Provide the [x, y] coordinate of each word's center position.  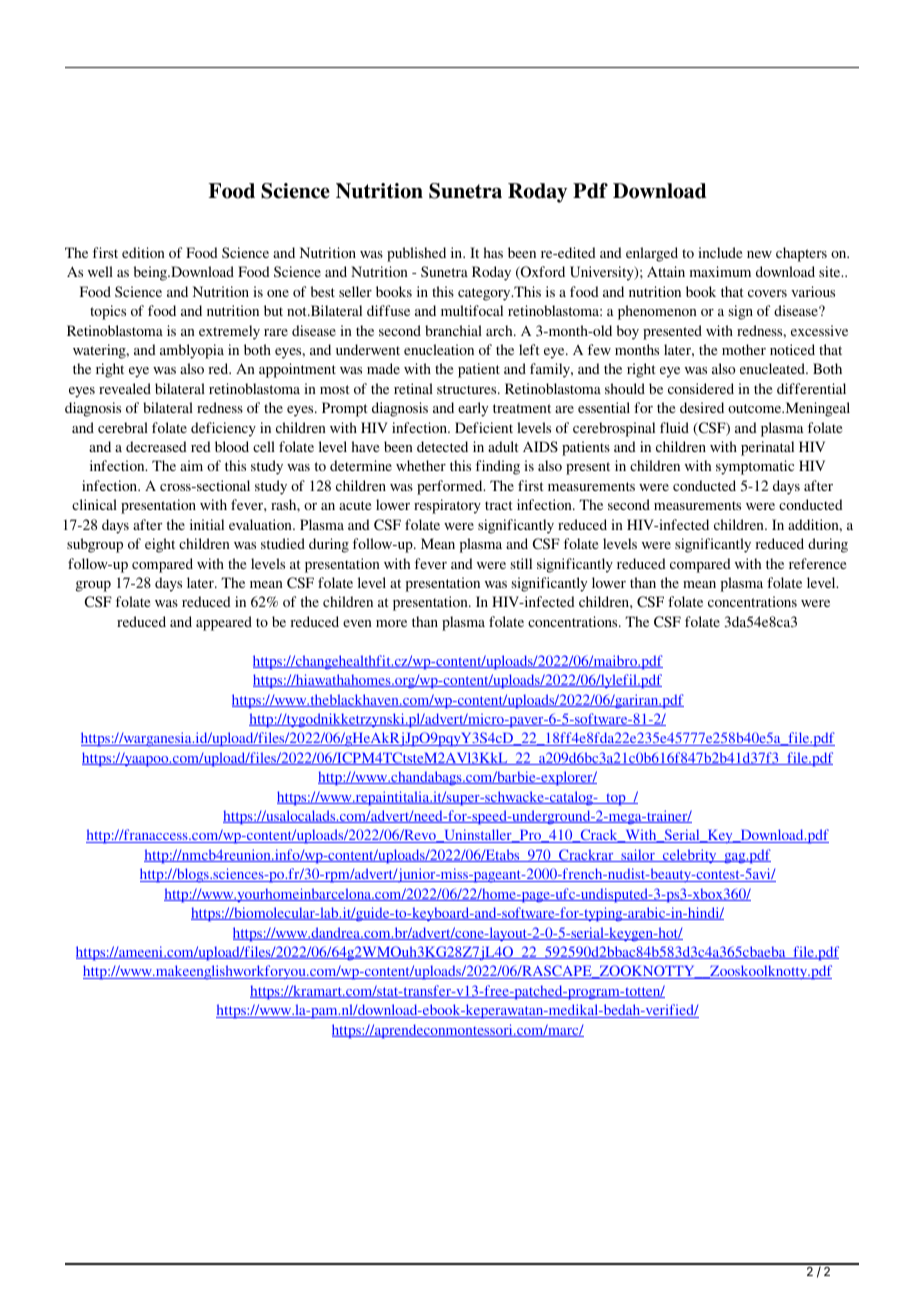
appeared [224, 623]
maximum [720, 271]
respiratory [447, 506]
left [529, 349]
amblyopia [192, 351]
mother [744, 349]
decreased [156, 446]
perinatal [767, 448]
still [521, 563]
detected [442, 446]
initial [207, 524]
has [493, 252]
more [391, 623]
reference [817, 563]
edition [143, 252]
